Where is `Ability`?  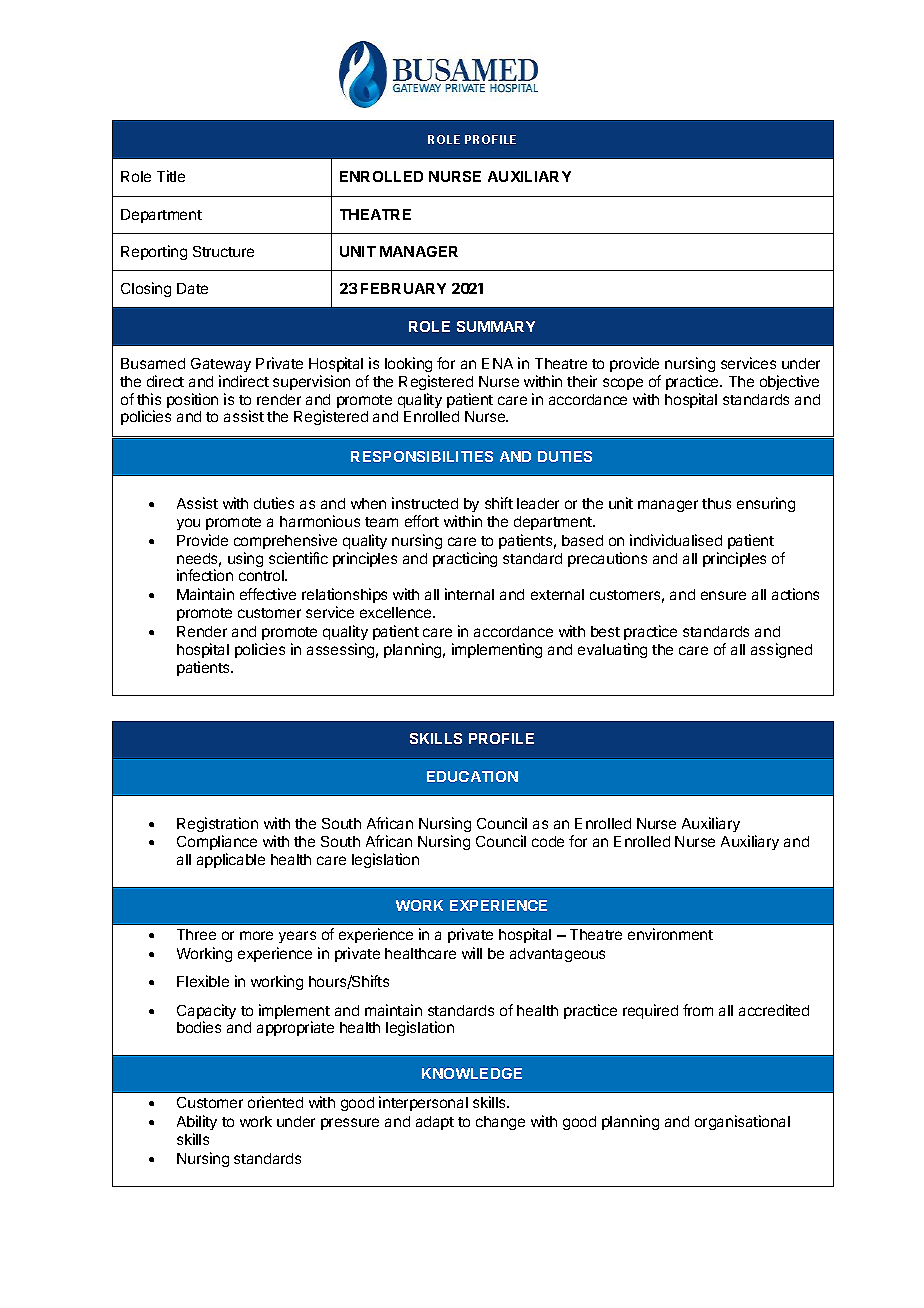
Ability is located at coordinates (197, 1122).
